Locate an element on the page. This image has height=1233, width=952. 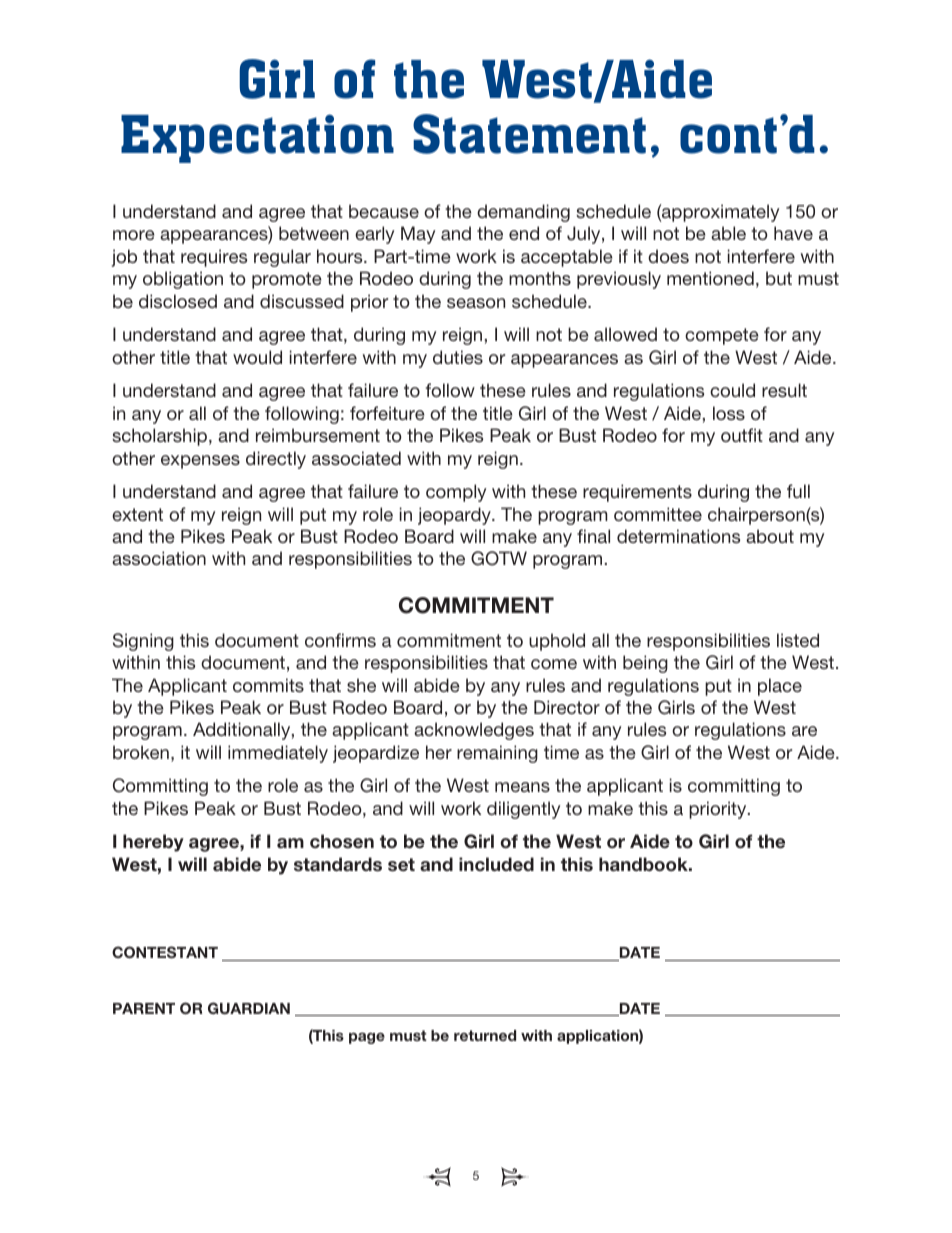
association is located at coordinates (159, 558).
